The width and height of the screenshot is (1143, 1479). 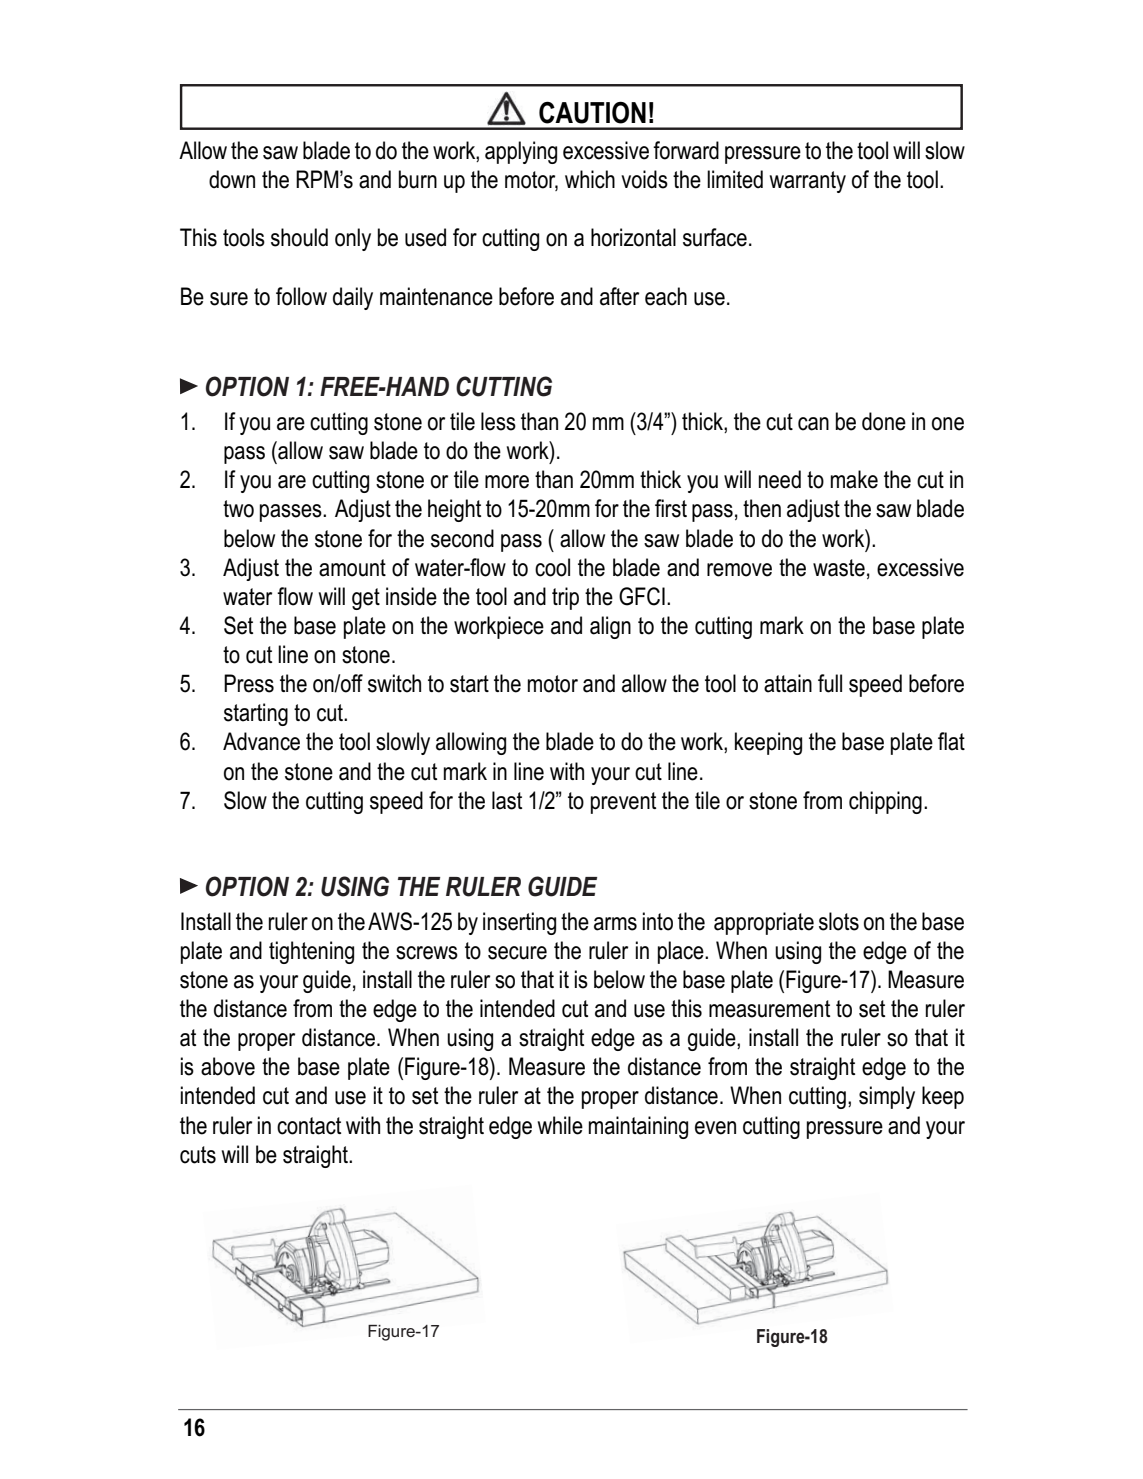 What do you see at coordinates (507, 800) in the screenshot?
I see `last` at bounding box center [507, 800].
